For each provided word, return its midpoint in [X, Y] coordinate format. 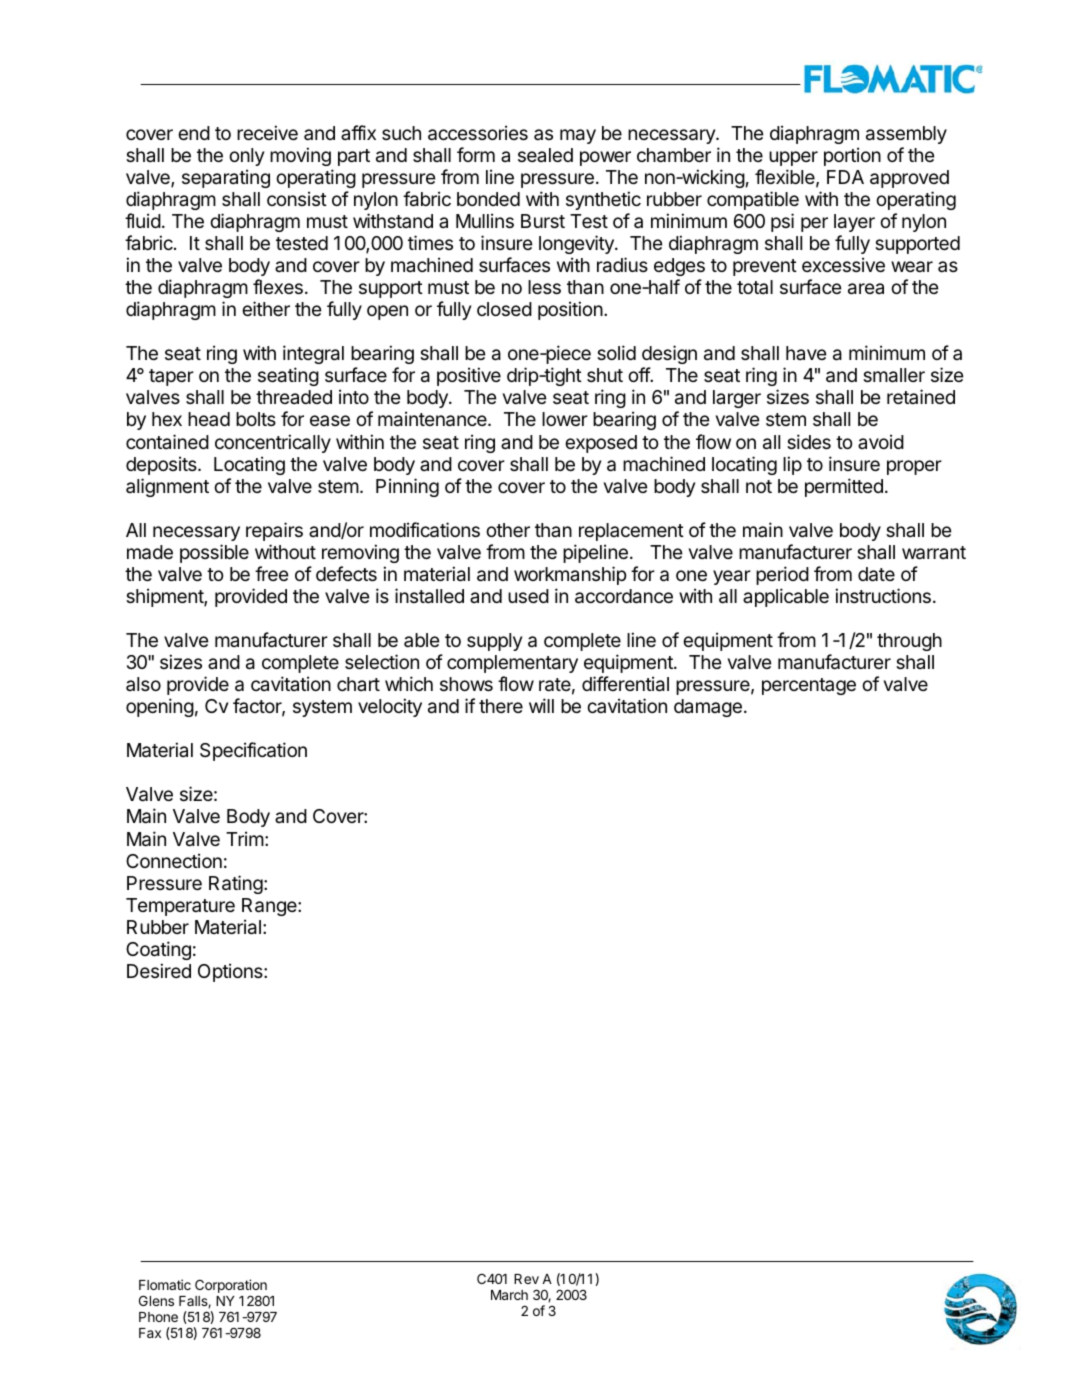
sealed [545, 155]
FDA [845, 177]
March [509, 1295]
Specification [253, 751]
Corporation [231, 1287]
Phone [158, 1317]
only [246, 157]
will [541, 705]
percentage [809, 686]
